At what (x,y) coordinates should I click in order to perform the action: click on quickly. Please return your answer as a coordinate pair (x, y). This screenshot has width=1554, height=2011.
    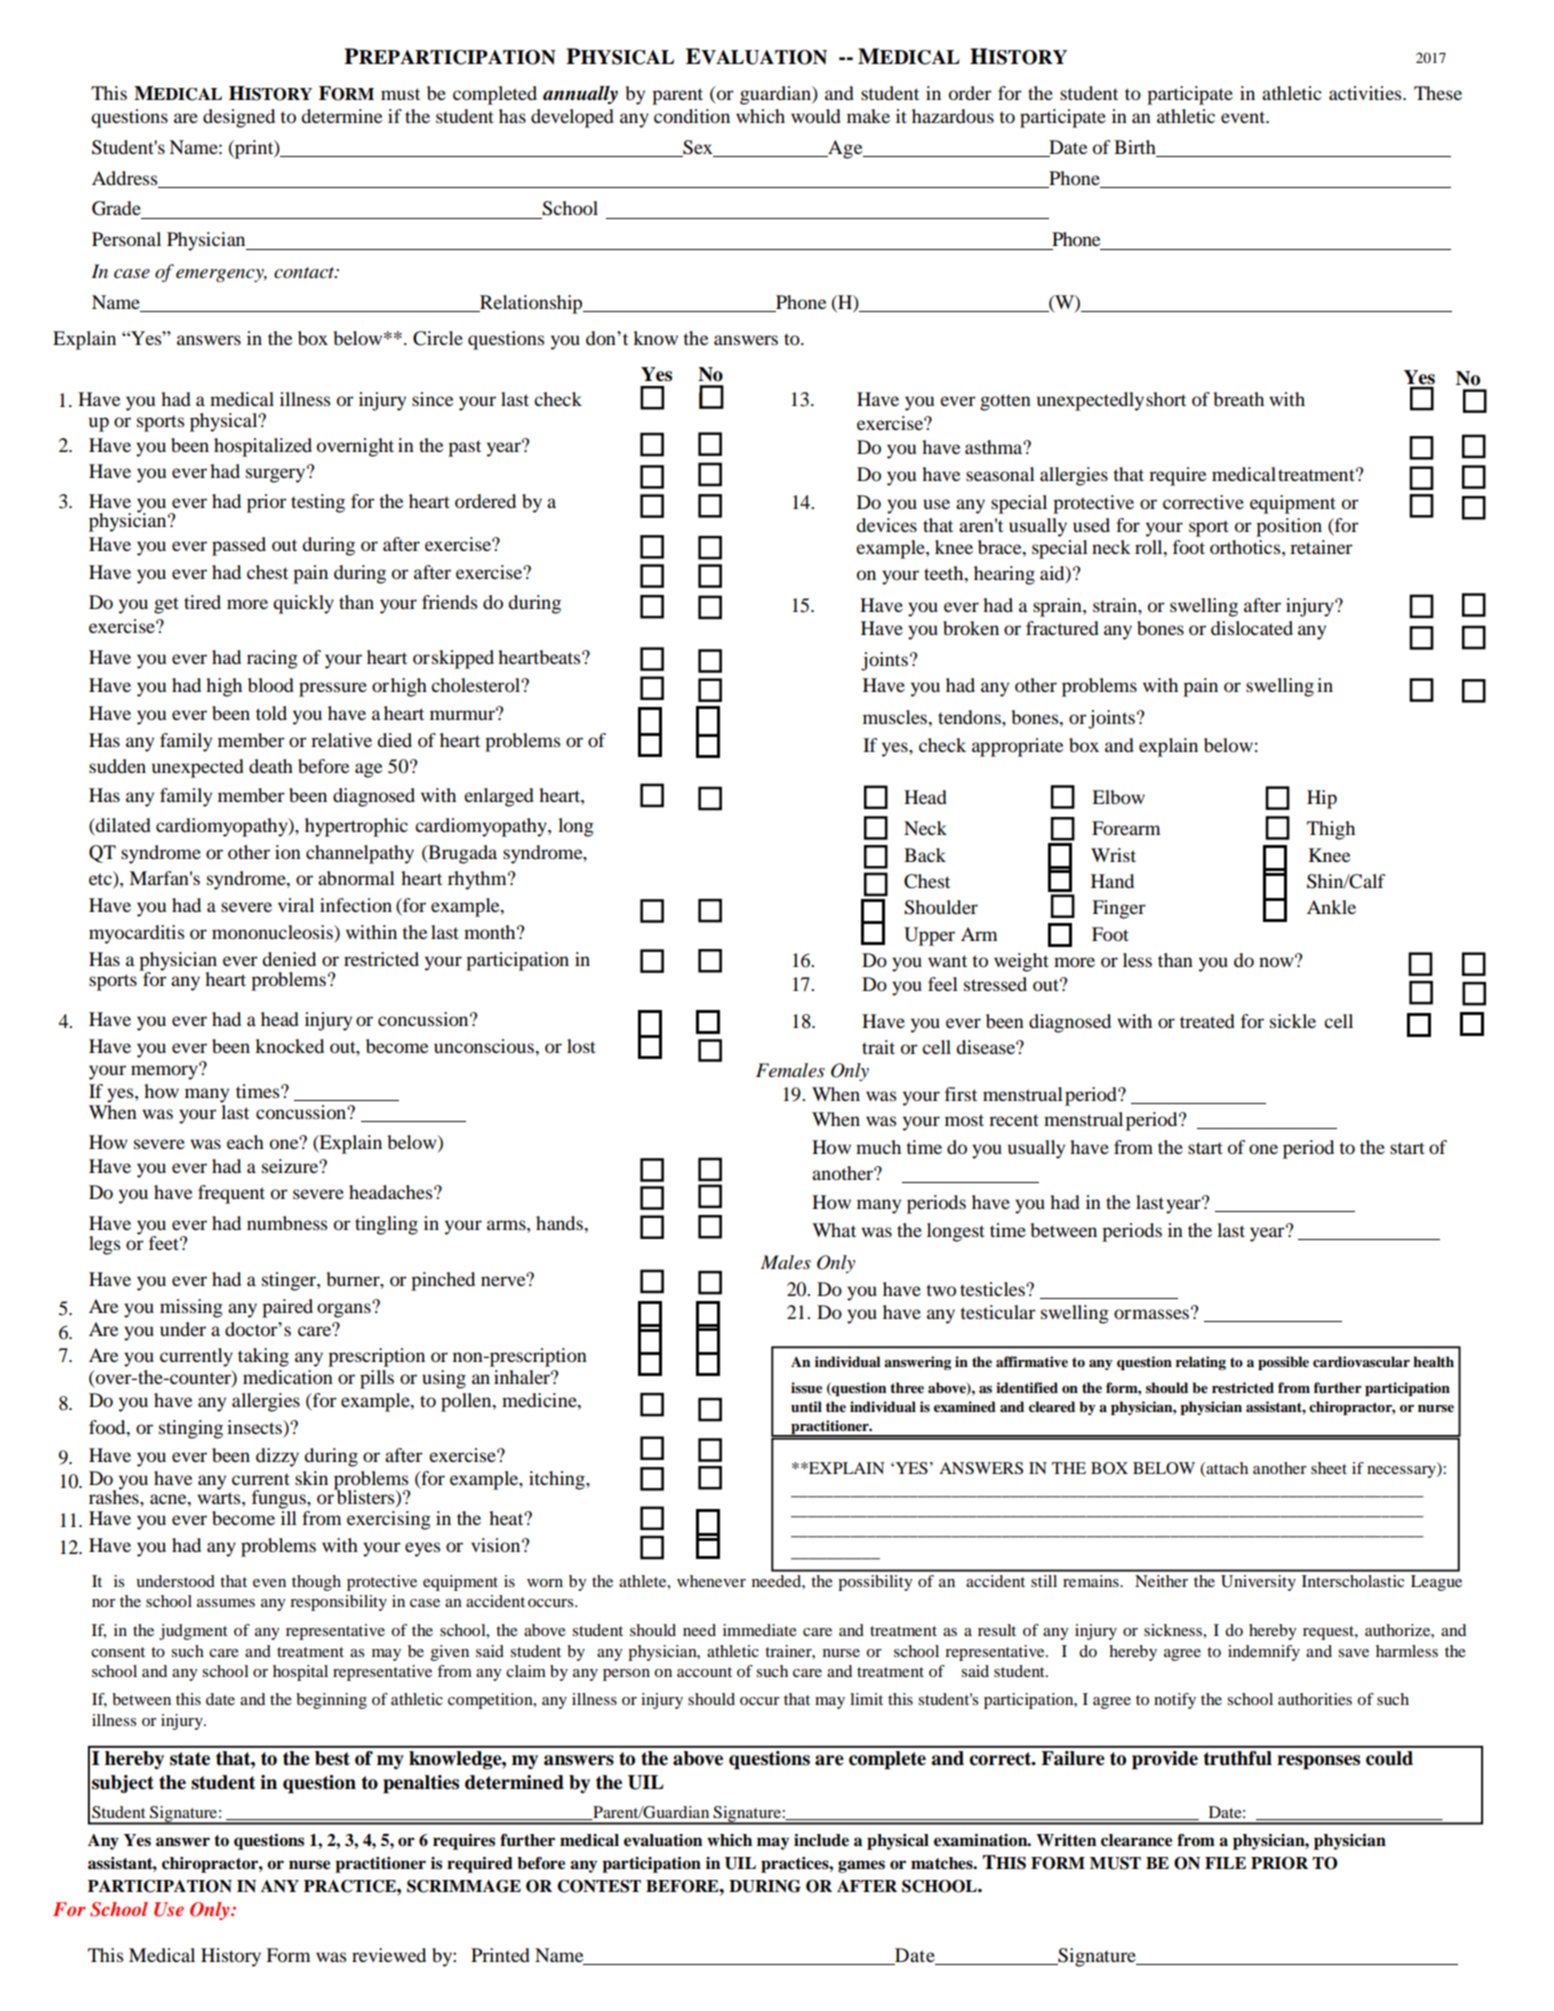
    Looking at the image, I should click on (303, 604).
